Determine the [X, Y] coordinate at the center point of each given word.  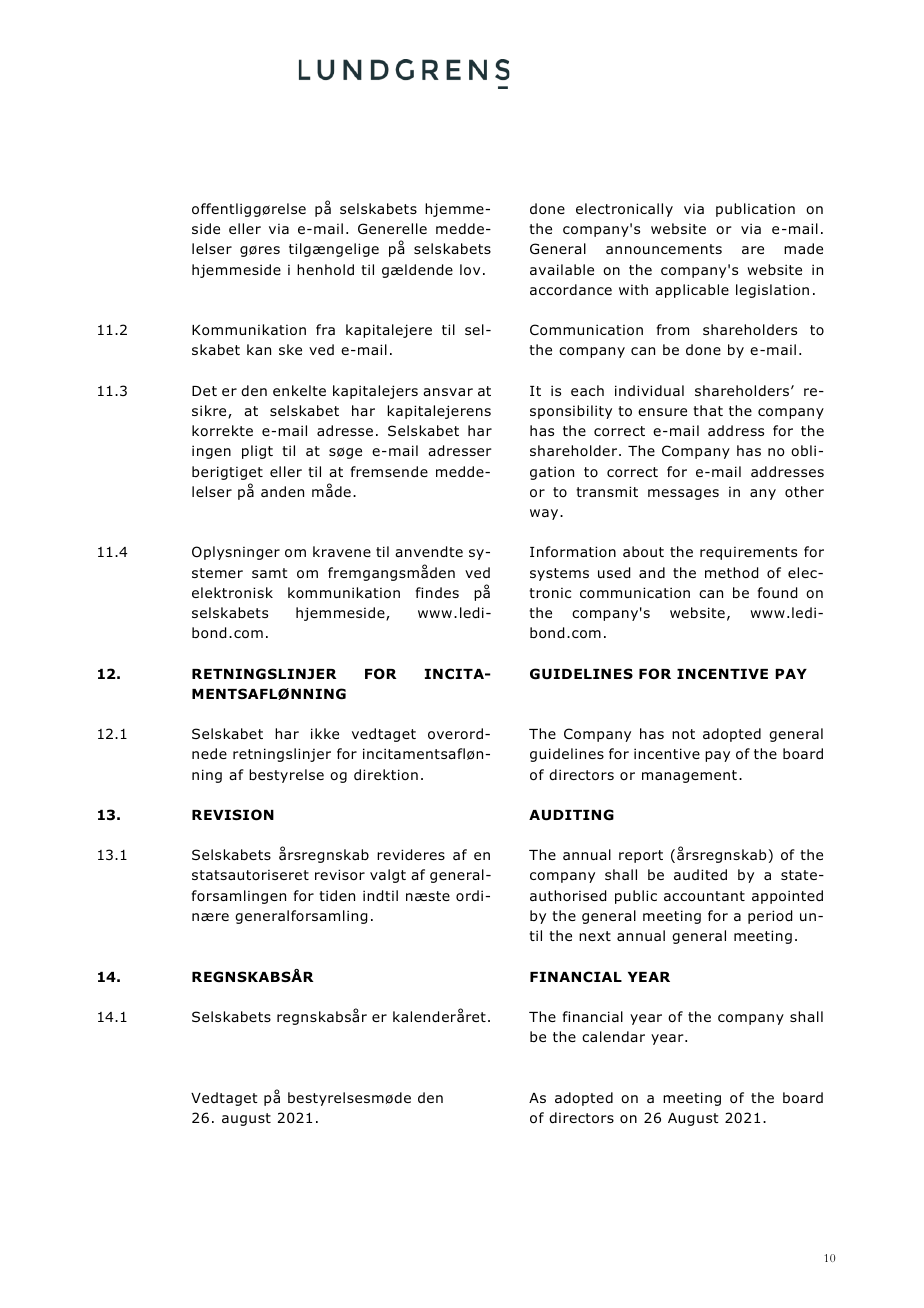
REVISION [233, 815]
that [708, 410]
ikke [325, 733]
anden [282, 491]
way [545, 514]
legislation [772, 291]
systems [559, 574]
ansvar [448, 392]
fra [325, 329]
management [689, 776]
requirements [748, 553]
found [777, 593]
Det [204, 391]
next [595, 936]
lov [470, 270]
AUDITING [571, 815]
